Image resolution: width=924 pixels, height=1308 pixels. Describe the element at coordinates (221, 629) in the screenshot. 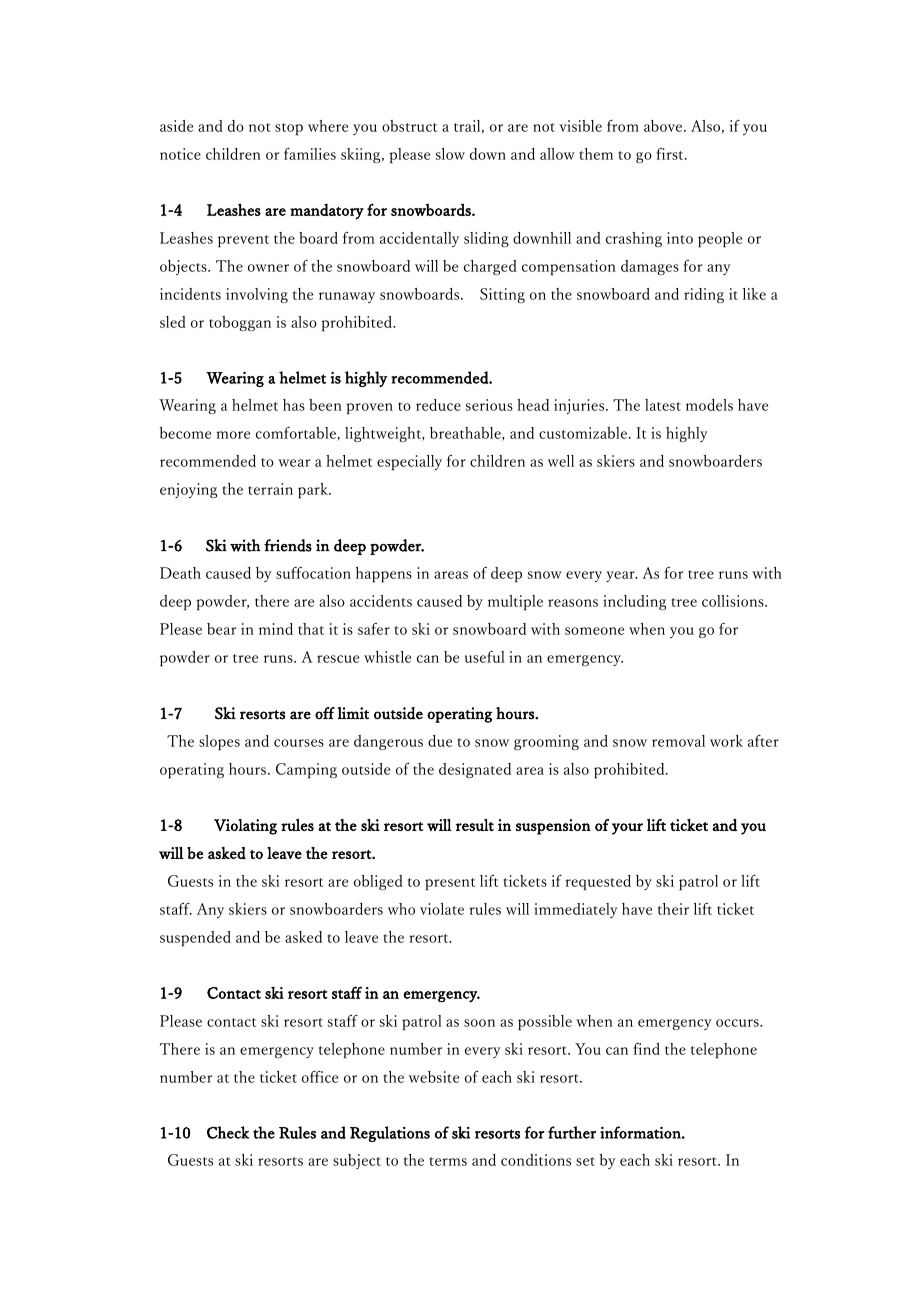

I see `bear` at that location.
